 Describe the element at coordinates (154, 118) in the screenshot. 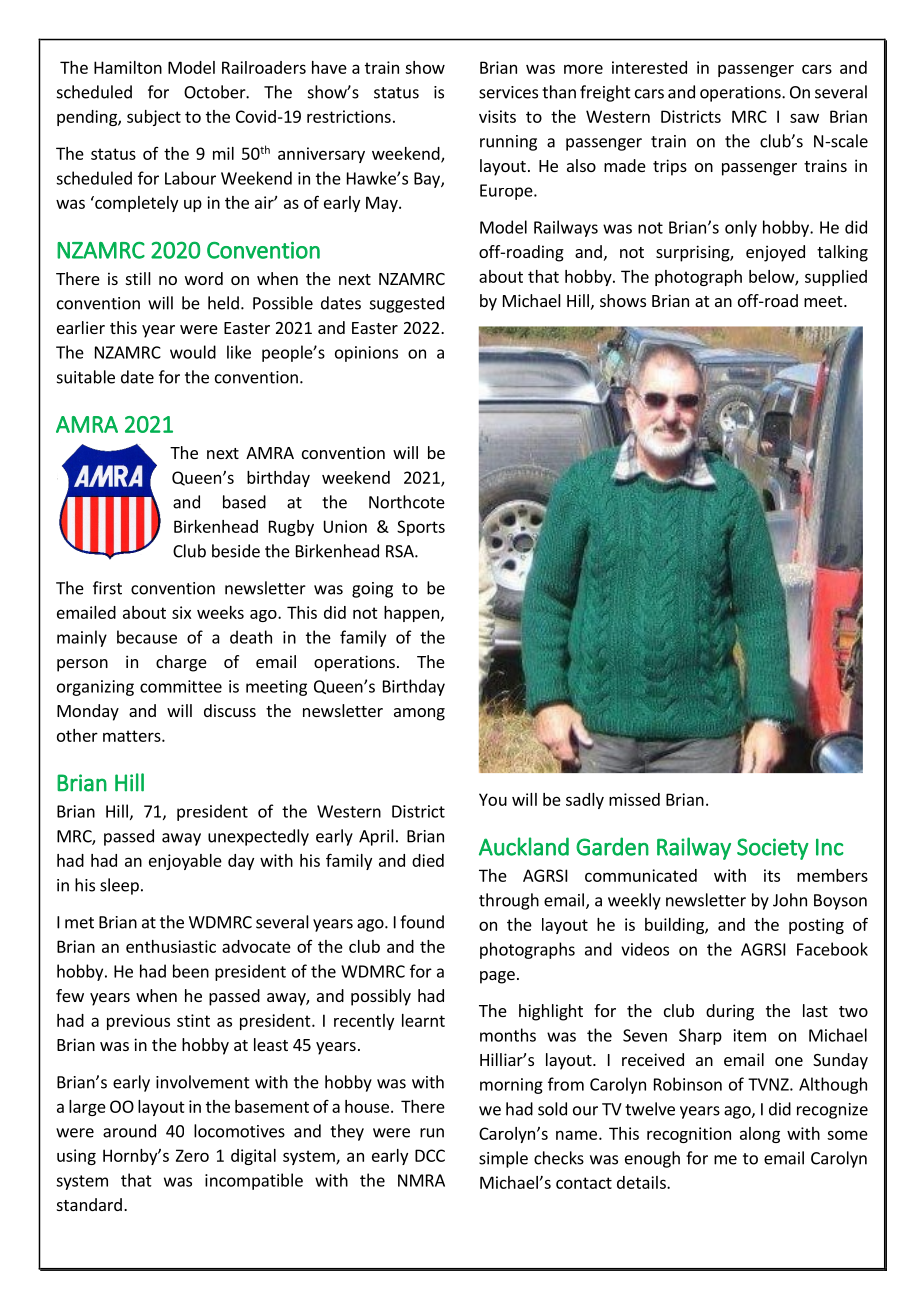

I see `subject` at that location.
